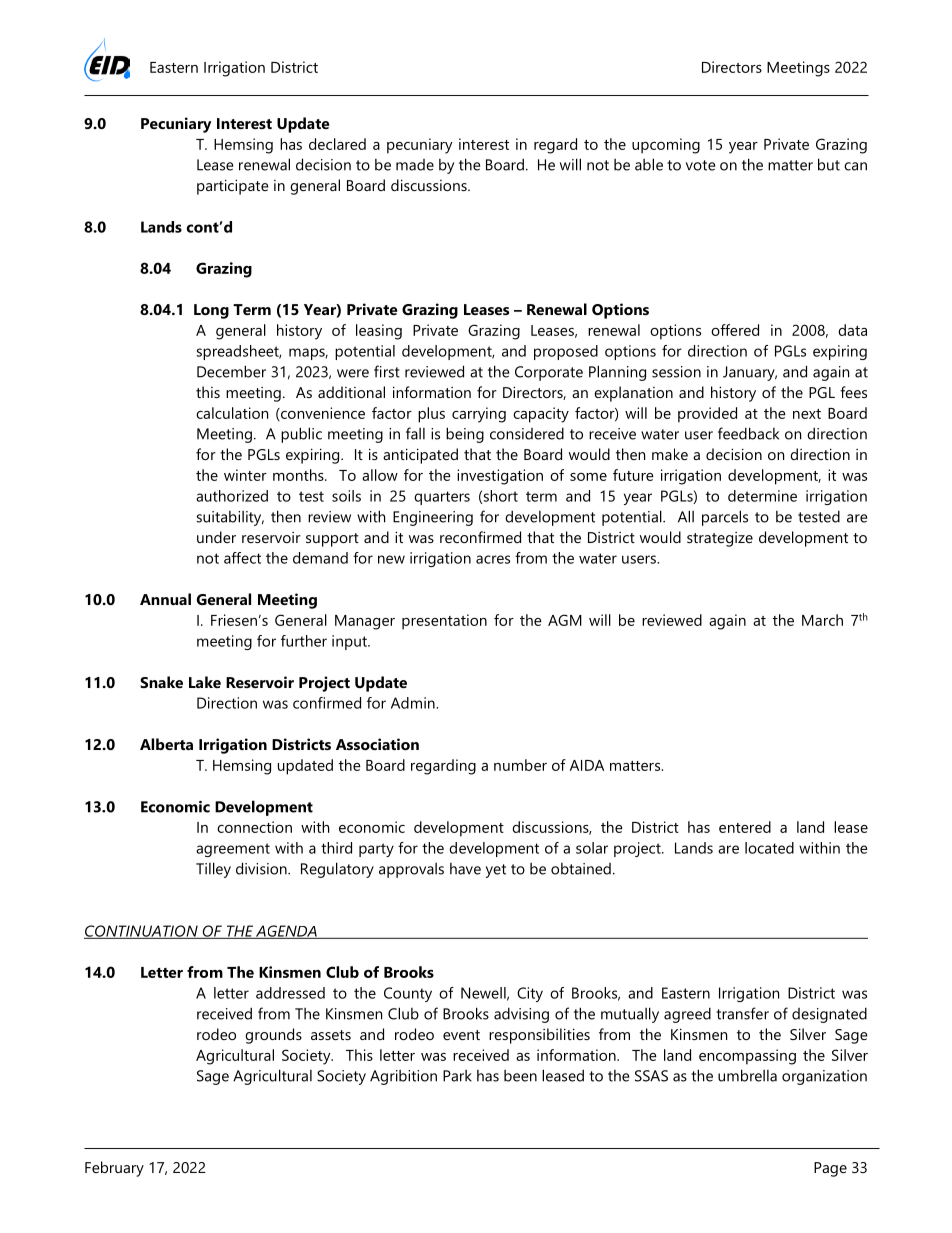 The width and height of the screenshot is (952, 1233). What do you see at coordinates (745, 827) in the screenshot?
I see `entered` at bounding box center [745, 827].
